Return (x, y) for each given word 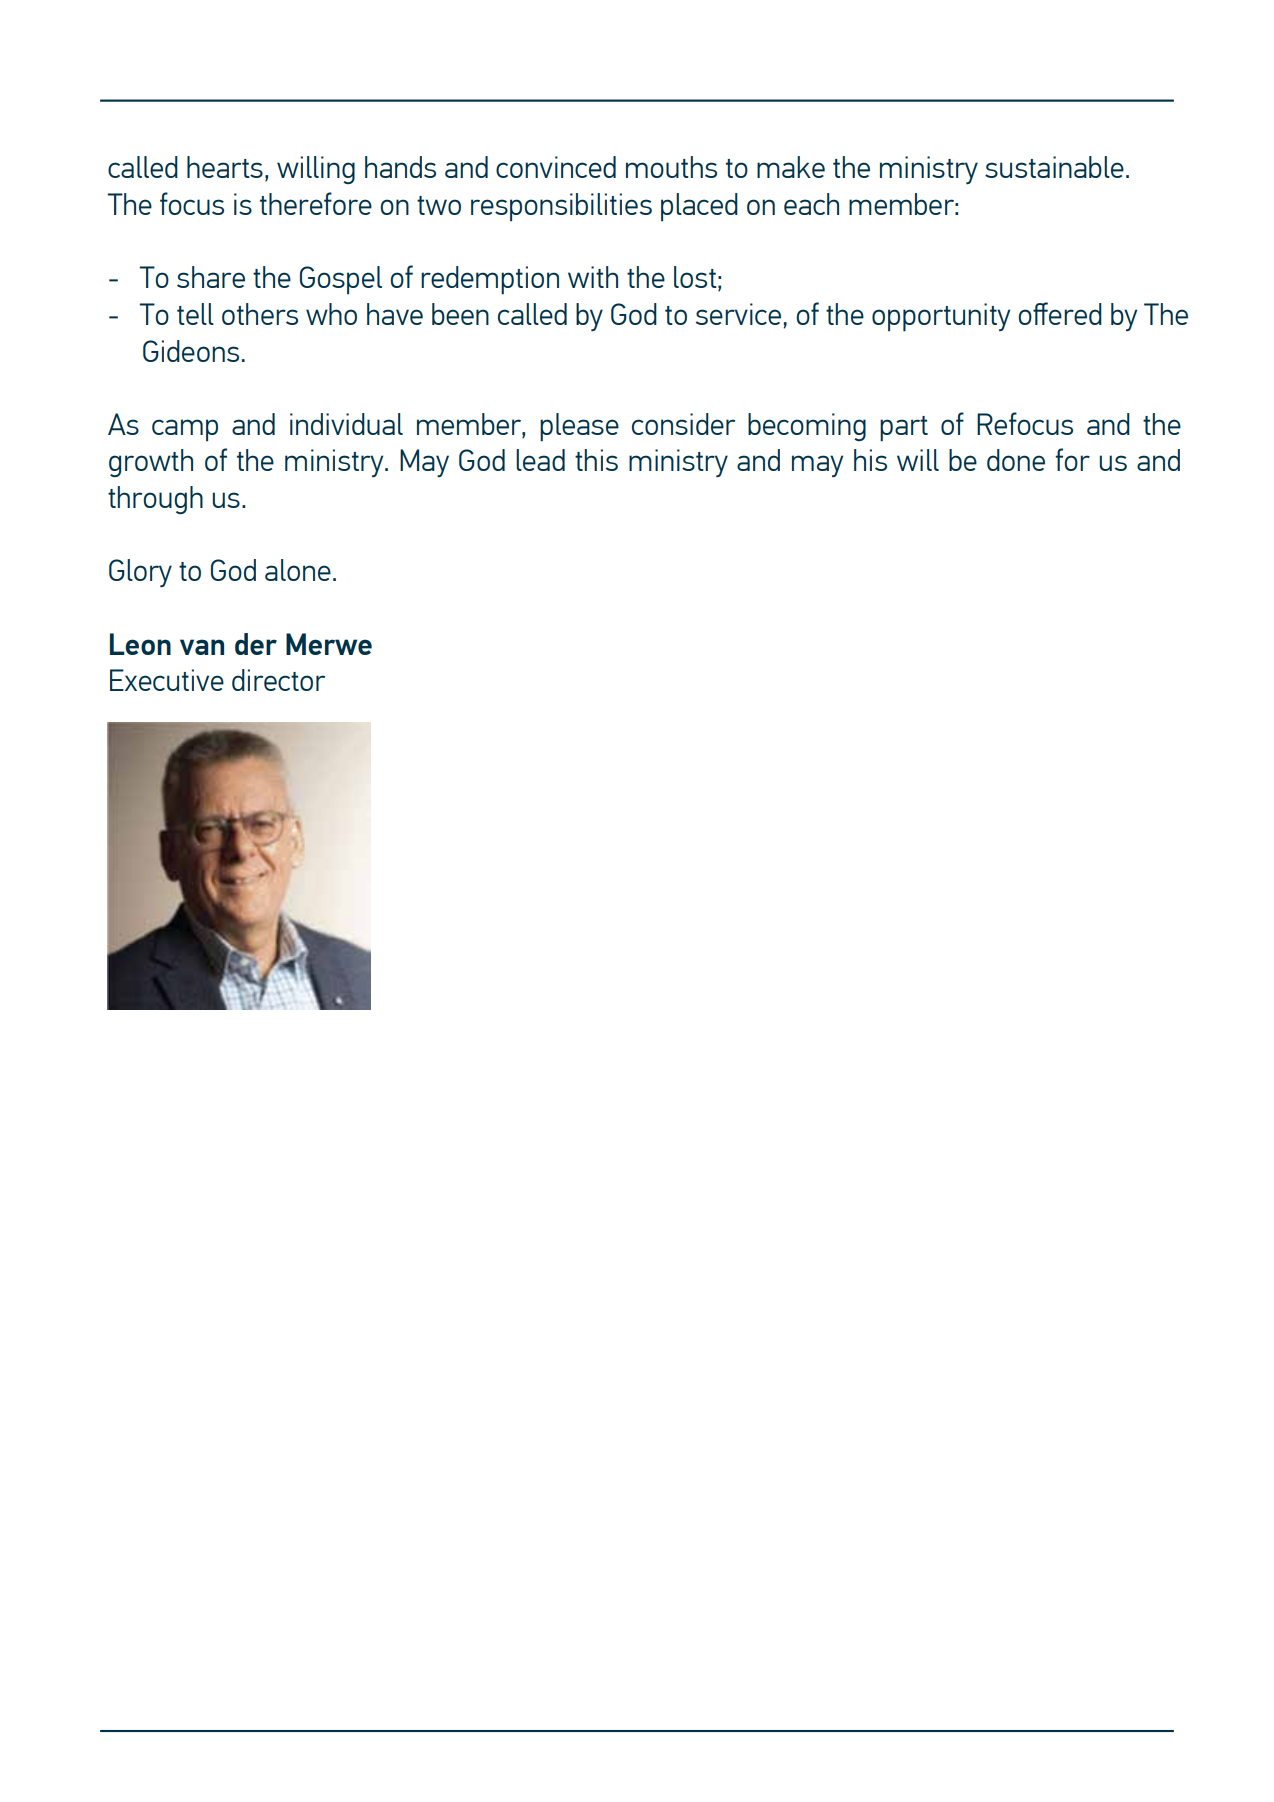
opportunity (941, 317)
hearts (225, 167)
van (202, 647)
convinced (556, 167)
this (596, 460)
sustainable (1054, 167)
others (260, 314)
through (155, 500)
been (460, 314)
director (278, 680)
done (1016, 460)
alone (298, 570)
